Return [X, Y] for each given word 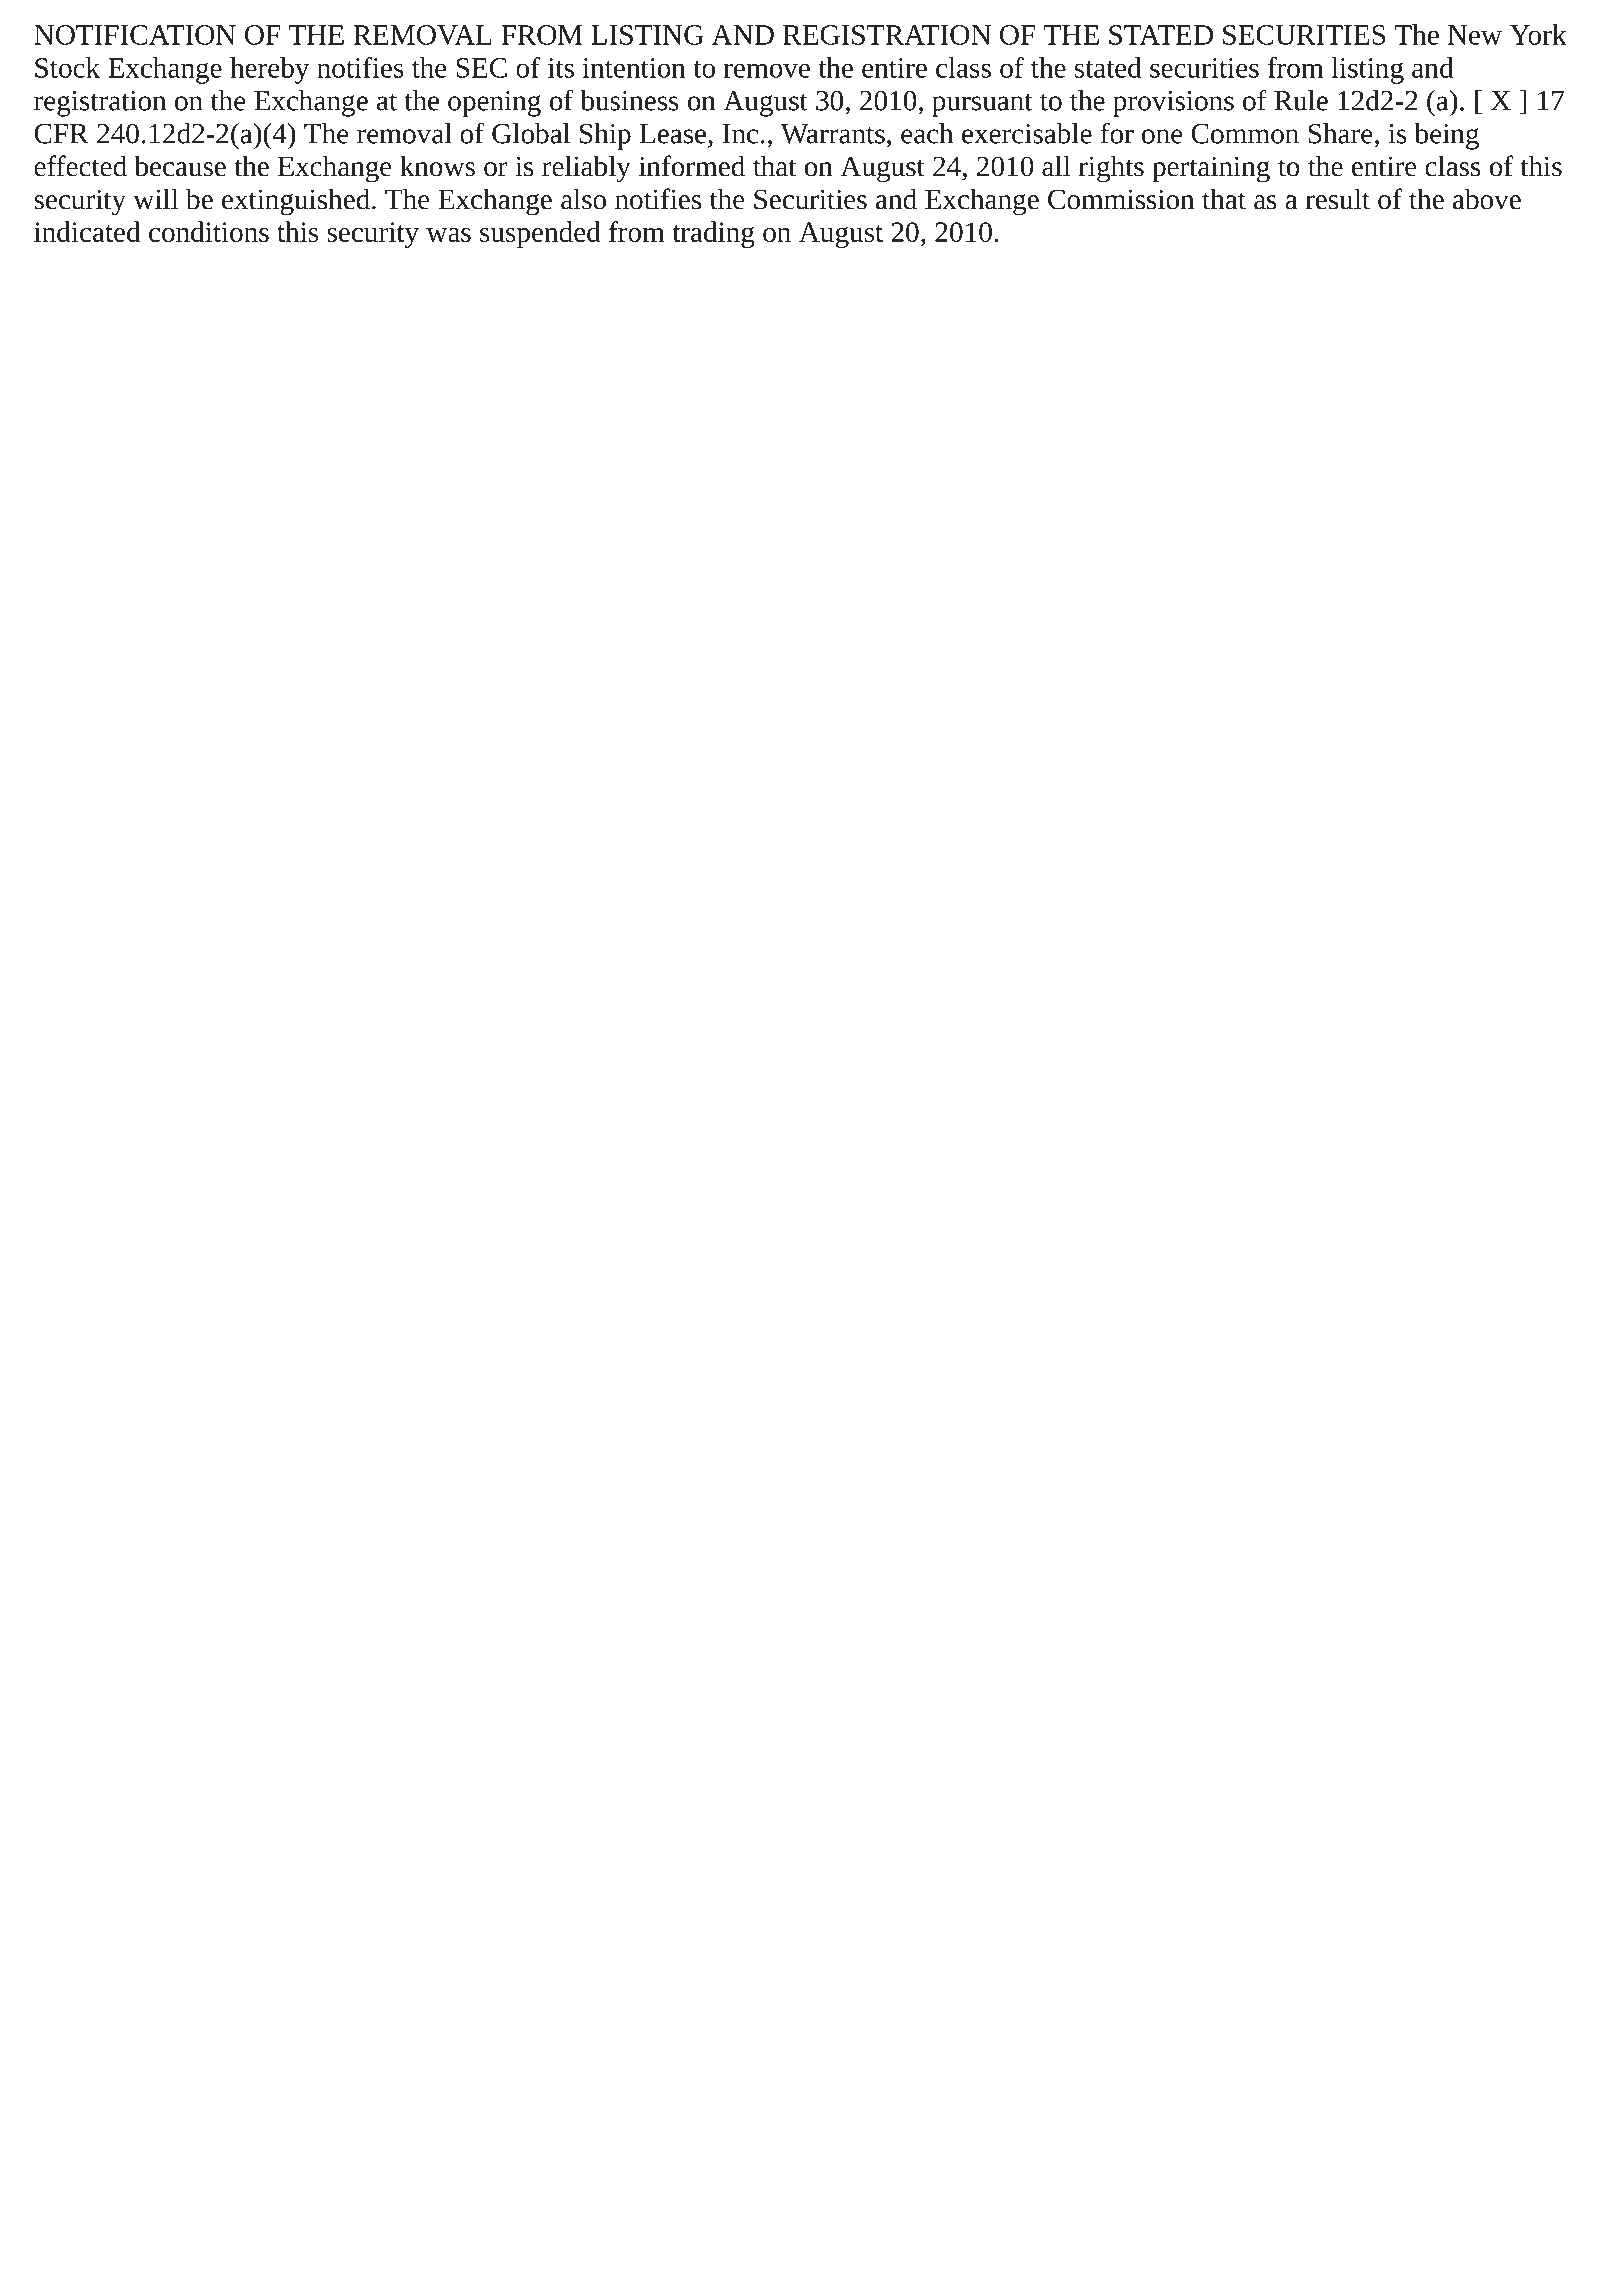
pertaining [1211, 169]
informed [692, 166]
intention [634, 68]
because [180, 166]
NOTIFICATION [135, 35]
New [1475, 35]
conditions [209, 231]
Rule [1301, 100]
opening [494, 104]
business [629, 100]
